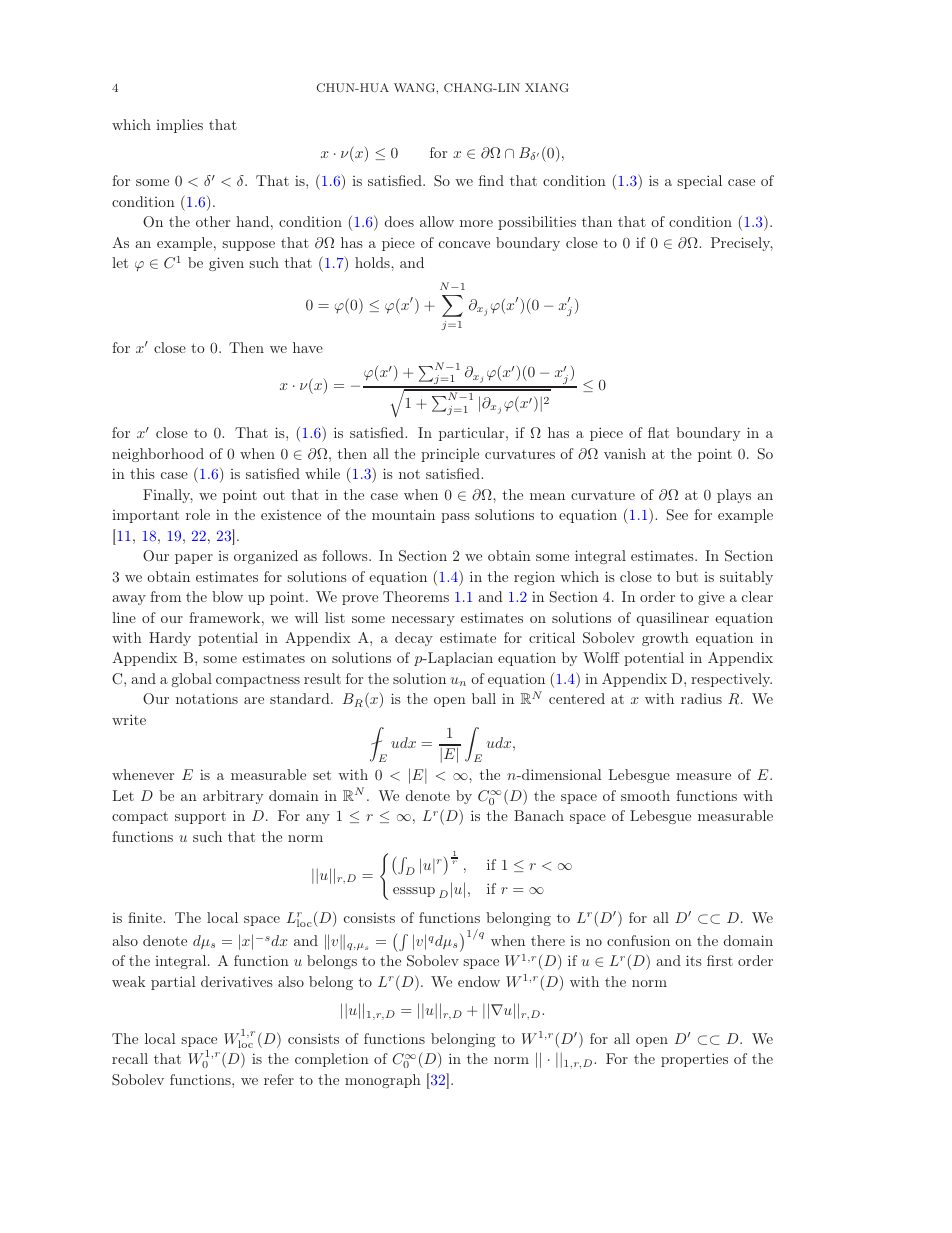 This document has height=1233, width=952. I want to click on neighborhood, so click(158, 455).
